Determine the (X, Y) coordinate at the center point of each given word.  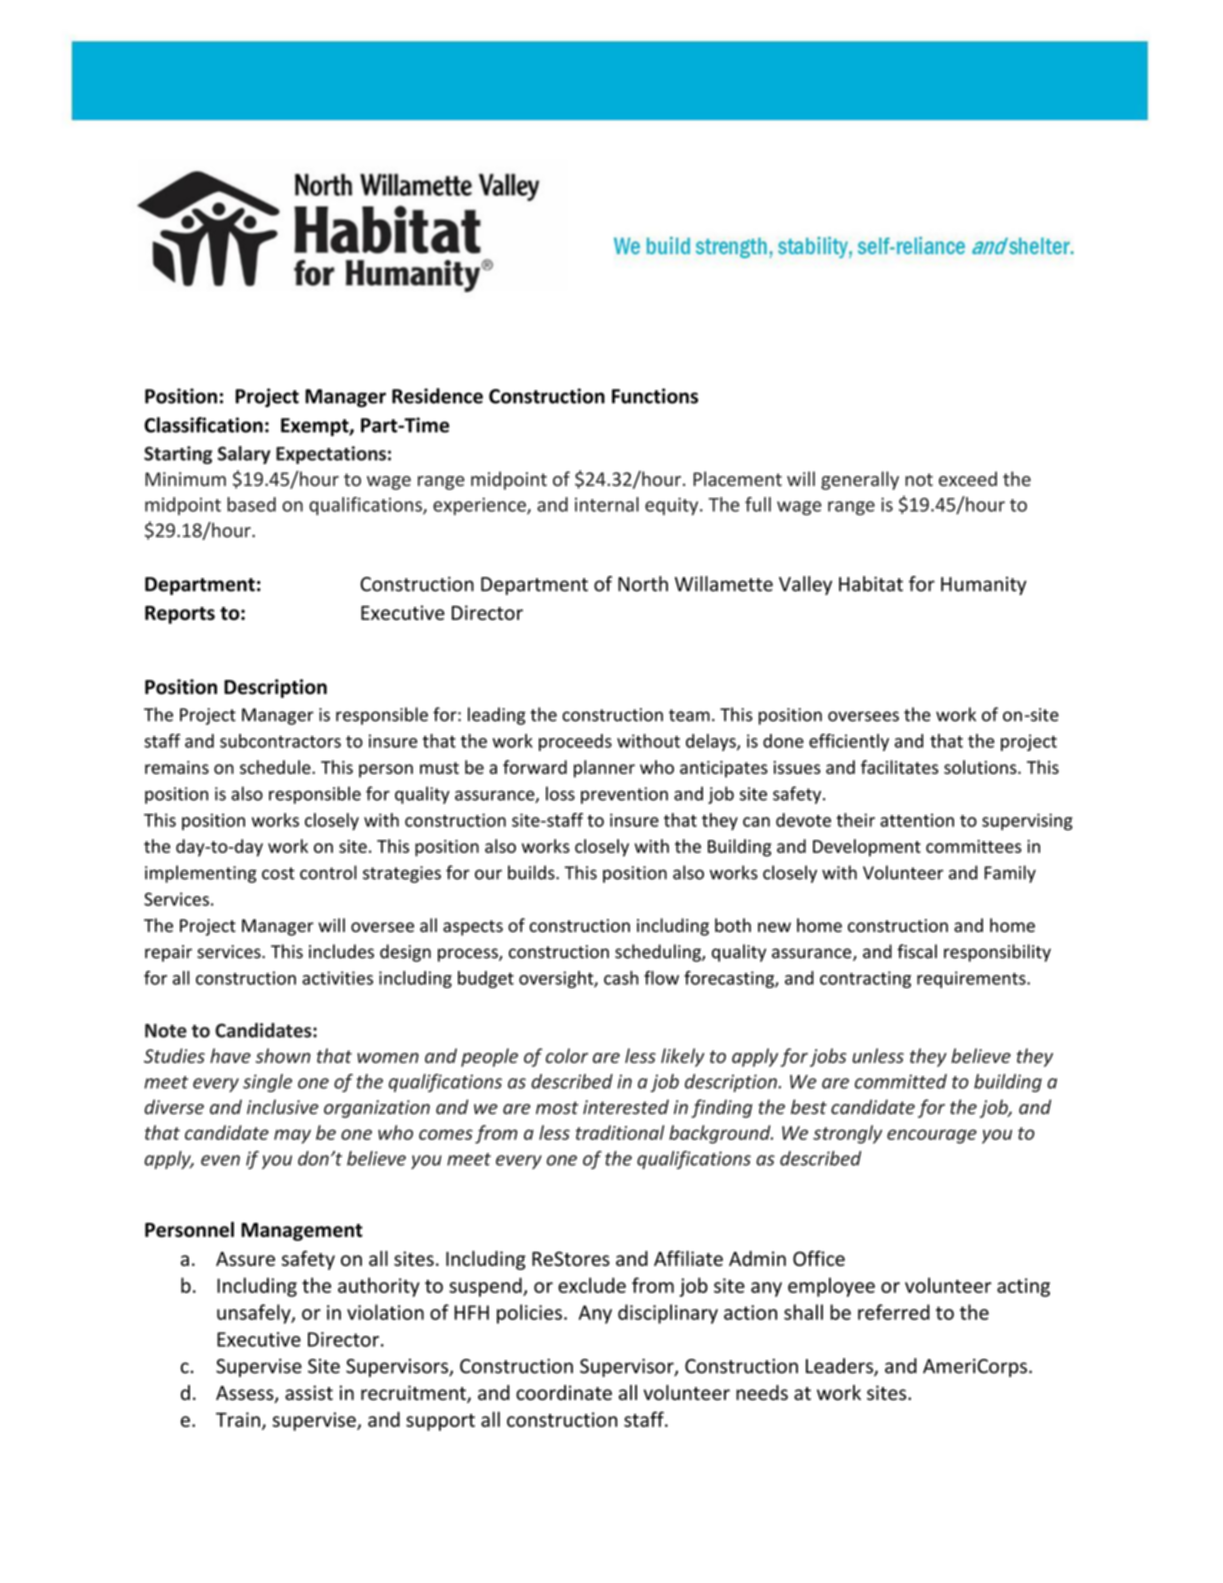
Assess (246, 1394)
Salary (244, 455)
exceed (968, 478)
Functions (655, 396)
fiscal (917, 951)
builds (532, 872)
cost (278, 873)
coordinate (564, 1392)
